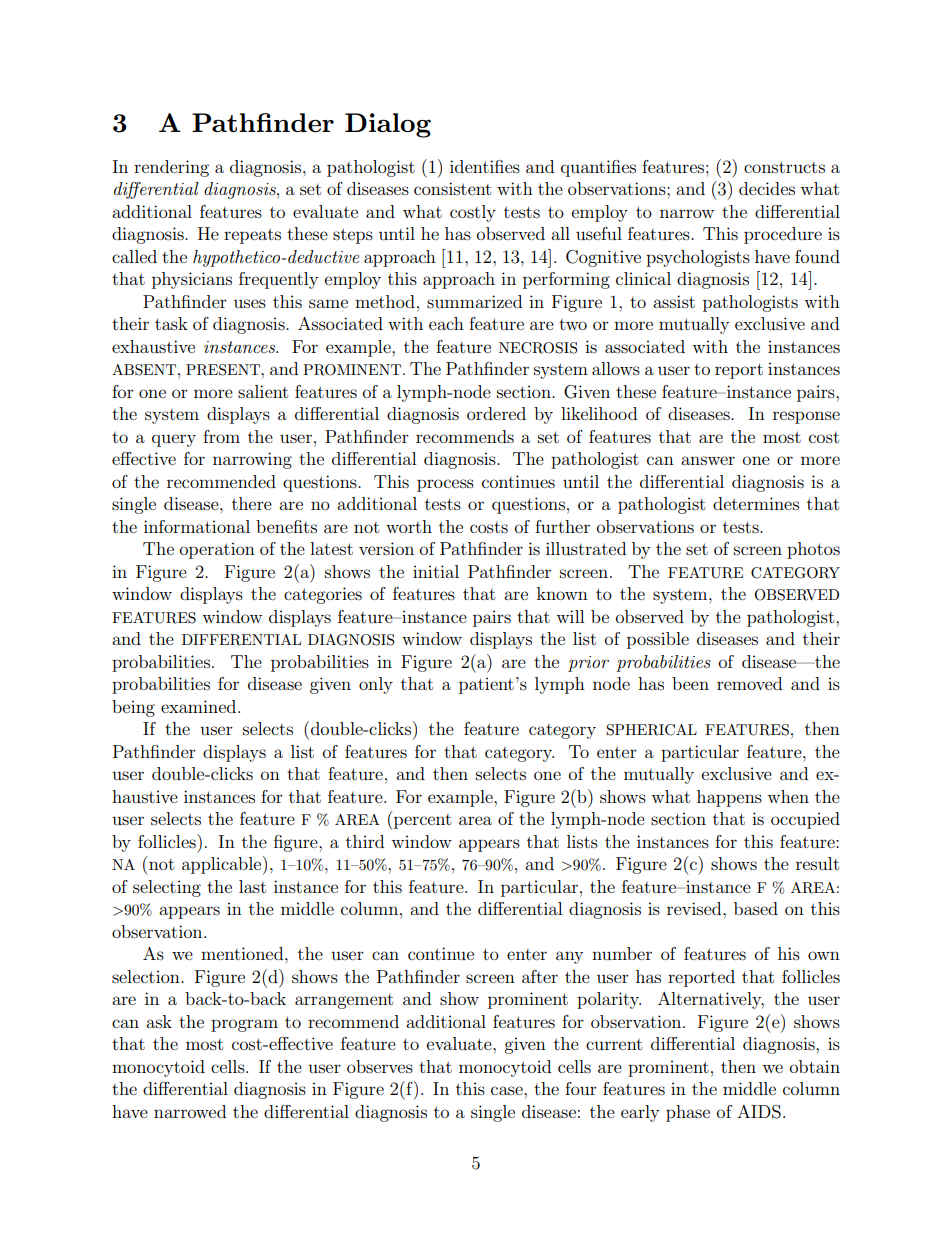 This screenshot has height=1233, width=952. I want to click on program, so click(244, 1025).
